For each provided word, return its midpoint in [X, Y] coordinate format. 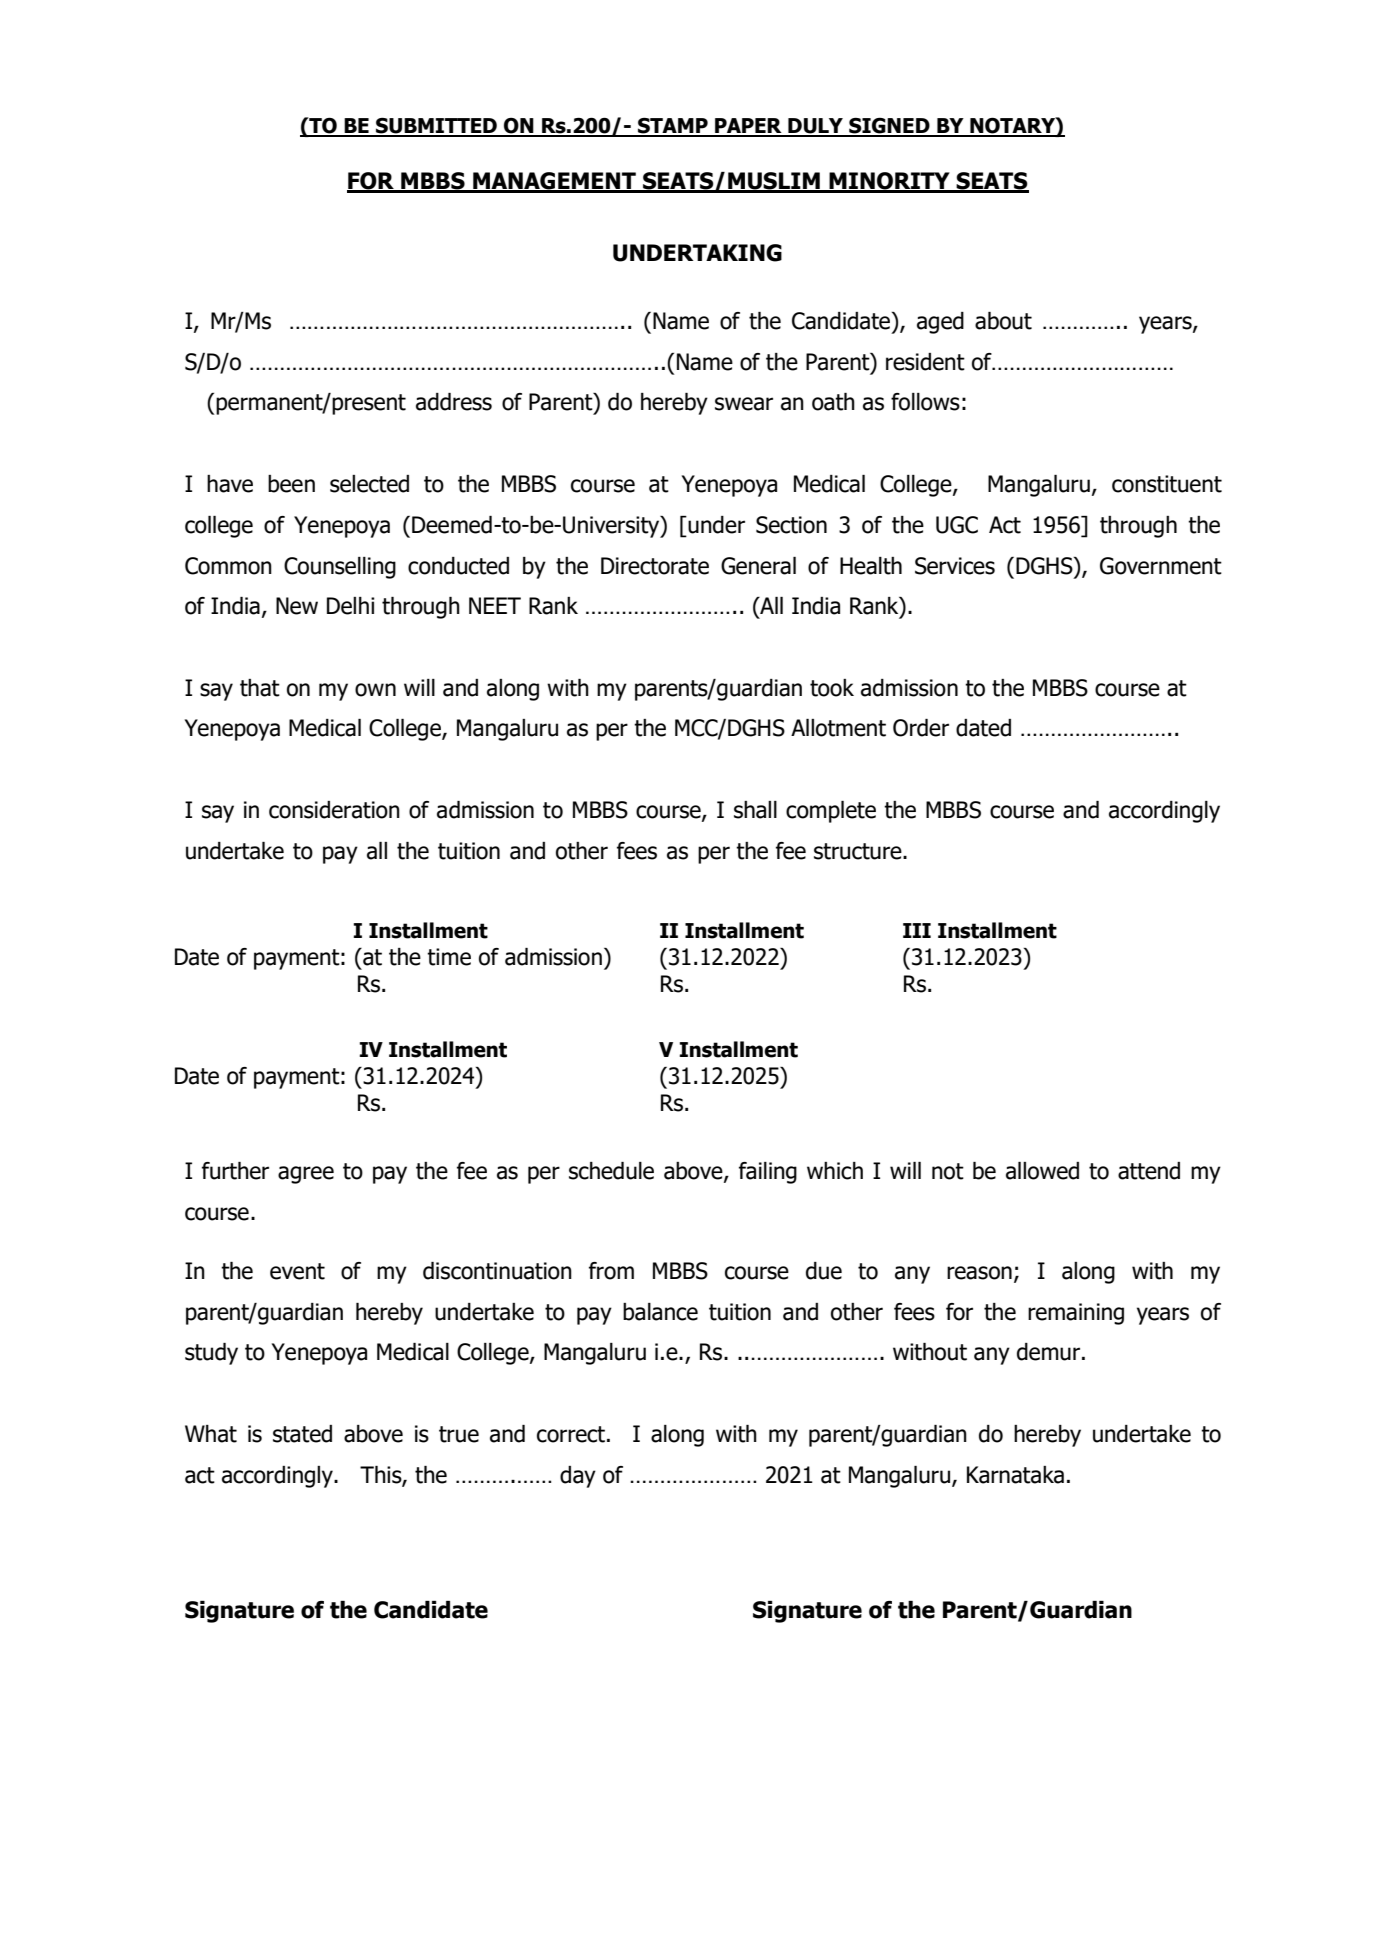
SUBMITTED [436, 127]
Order [921, 728]
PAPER [748, 127]
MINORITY [889, 182]
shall [755, 810]
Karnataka [1015, 1475]
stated [302, 1434]
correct [572, 1434]
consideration [334, 810]
